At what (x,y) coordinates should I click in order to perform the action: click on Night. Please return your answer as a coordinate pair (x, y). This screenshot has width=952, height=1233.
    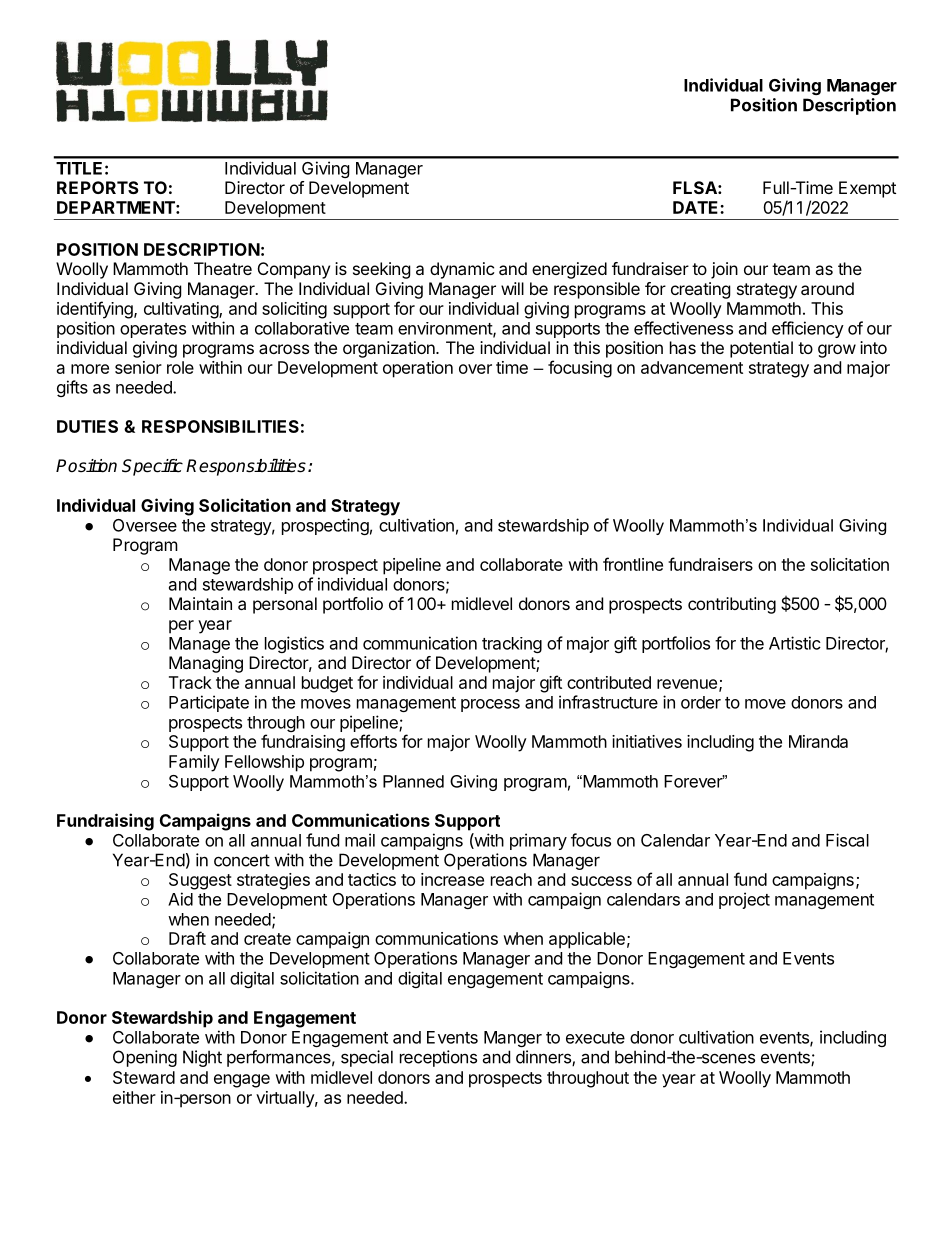
    Looking at the image, I should click on (202, 1058).
